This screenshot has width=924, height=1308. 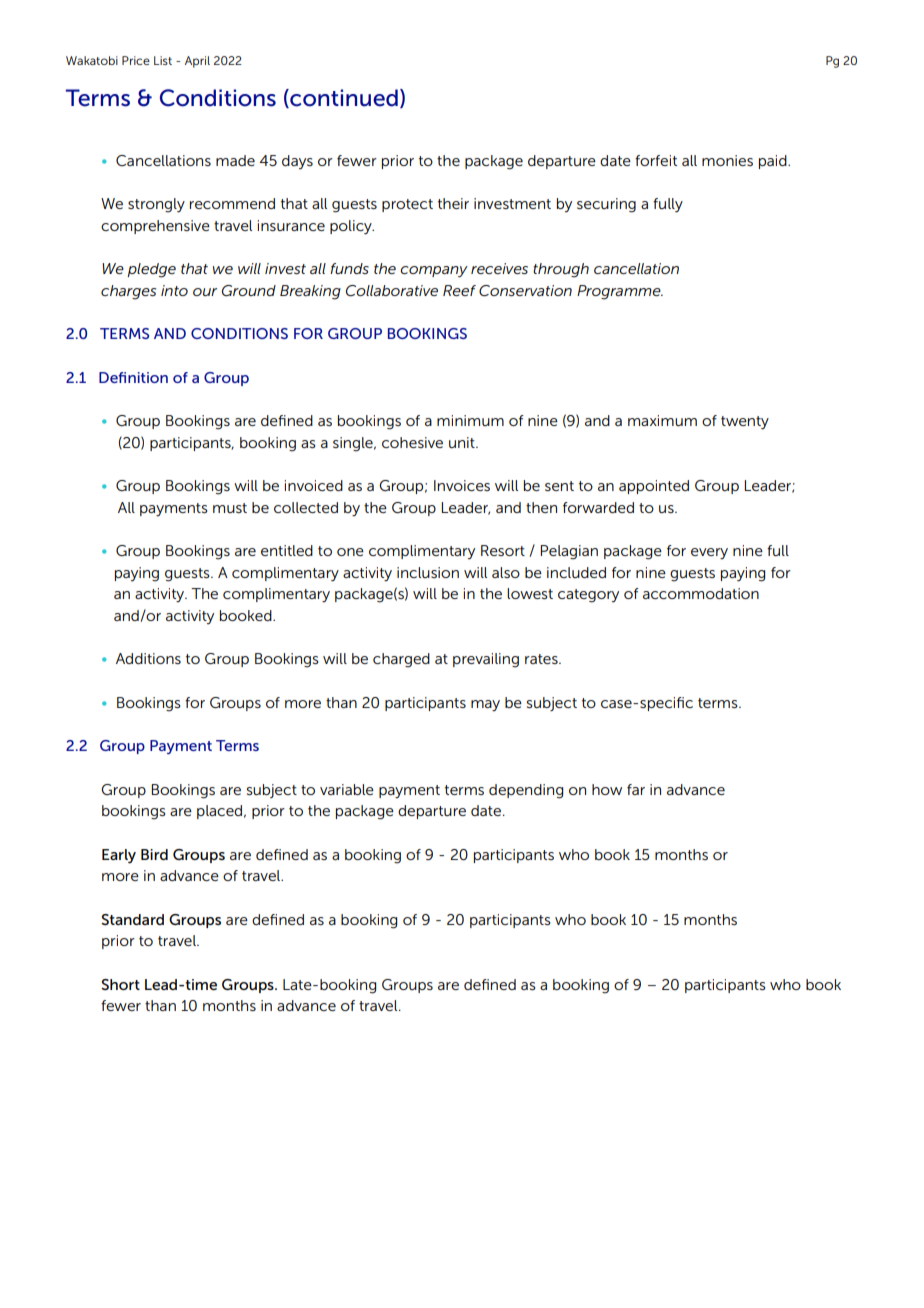 I want to click on Standard, so click(x=132, y=919).
